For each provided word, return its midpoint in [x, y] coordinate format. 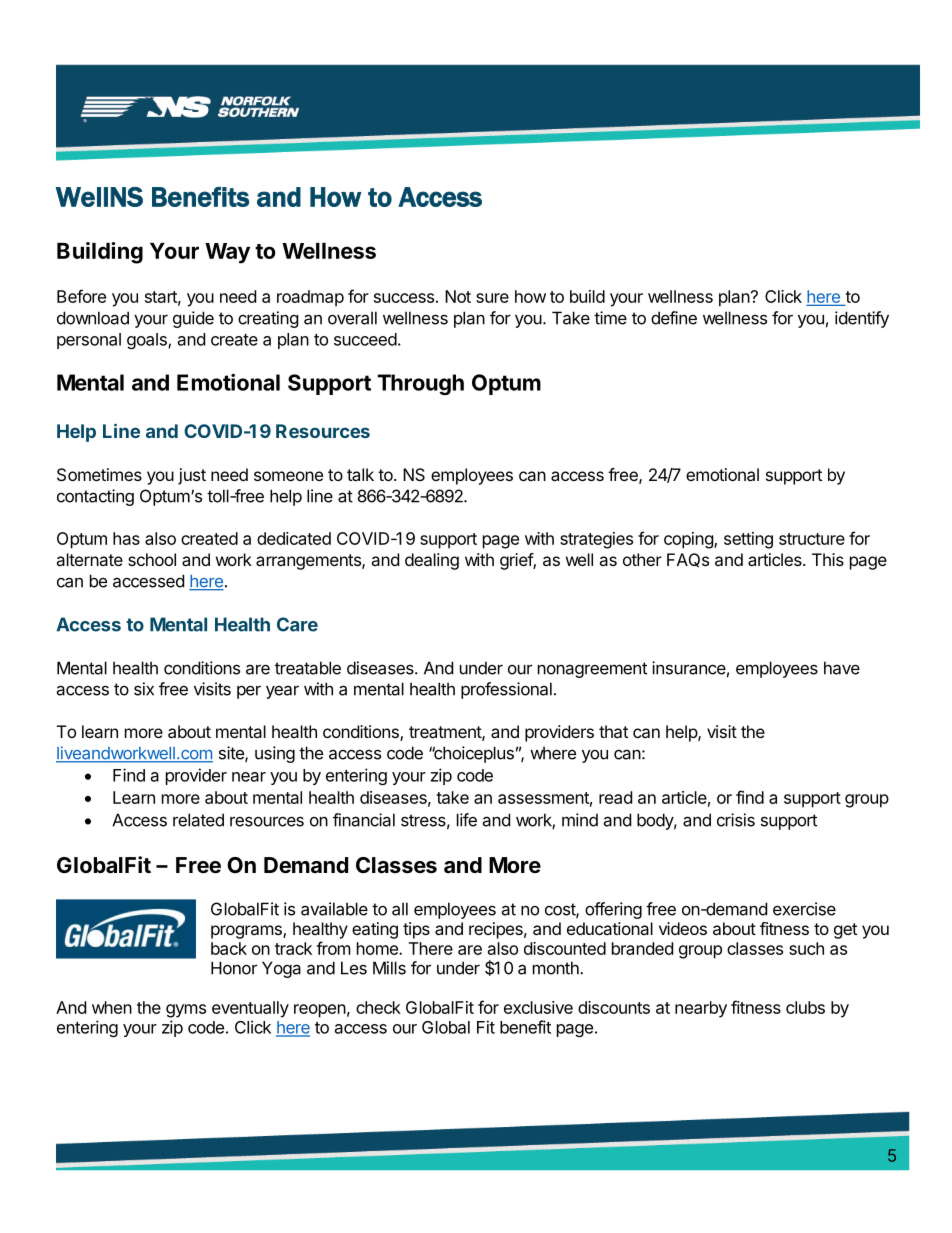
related [198, 820]
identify [862, 319]
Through [420, 384]
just [192, 476]
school [152, 559]
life [467, 820]
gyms [186, 1011]
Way [227, 253]
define [674, 318]
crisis [736, 820]
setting [748, 540]
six [144, 689]
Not [458, 296]
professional [506, 690]
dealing [432, 561]
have [842, 668]
